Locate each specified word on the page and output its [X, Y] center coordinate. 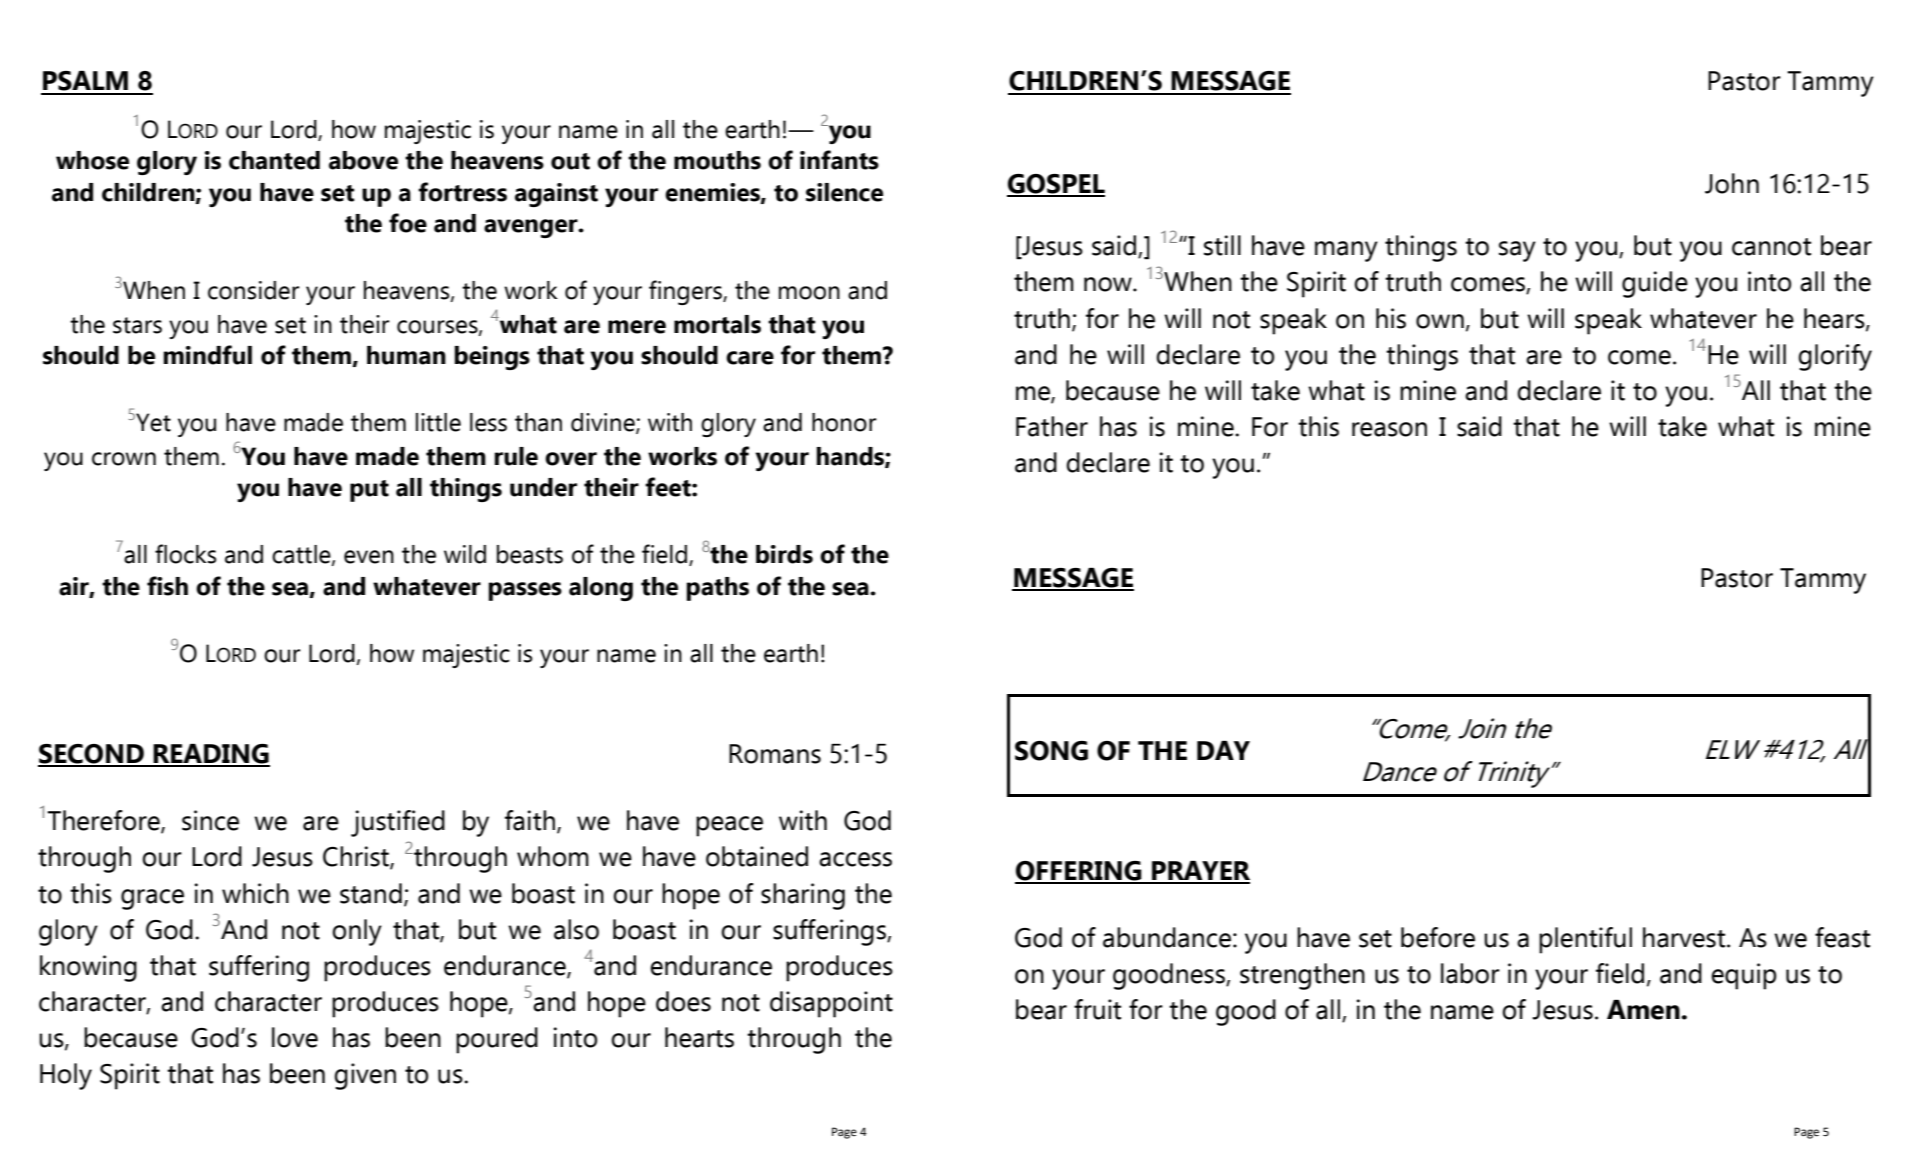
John [1732, 183]
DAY [1223, 750]
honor [844, 422]
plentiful [1585, 940]
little [438, 422]
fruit [1097, 1009]
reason [1389, 429]
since [210, 820]
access [855, 859]
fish [167, 586]
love [295, 1037]
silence [844, 192]
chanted [274, 160]
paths [717, 589]
